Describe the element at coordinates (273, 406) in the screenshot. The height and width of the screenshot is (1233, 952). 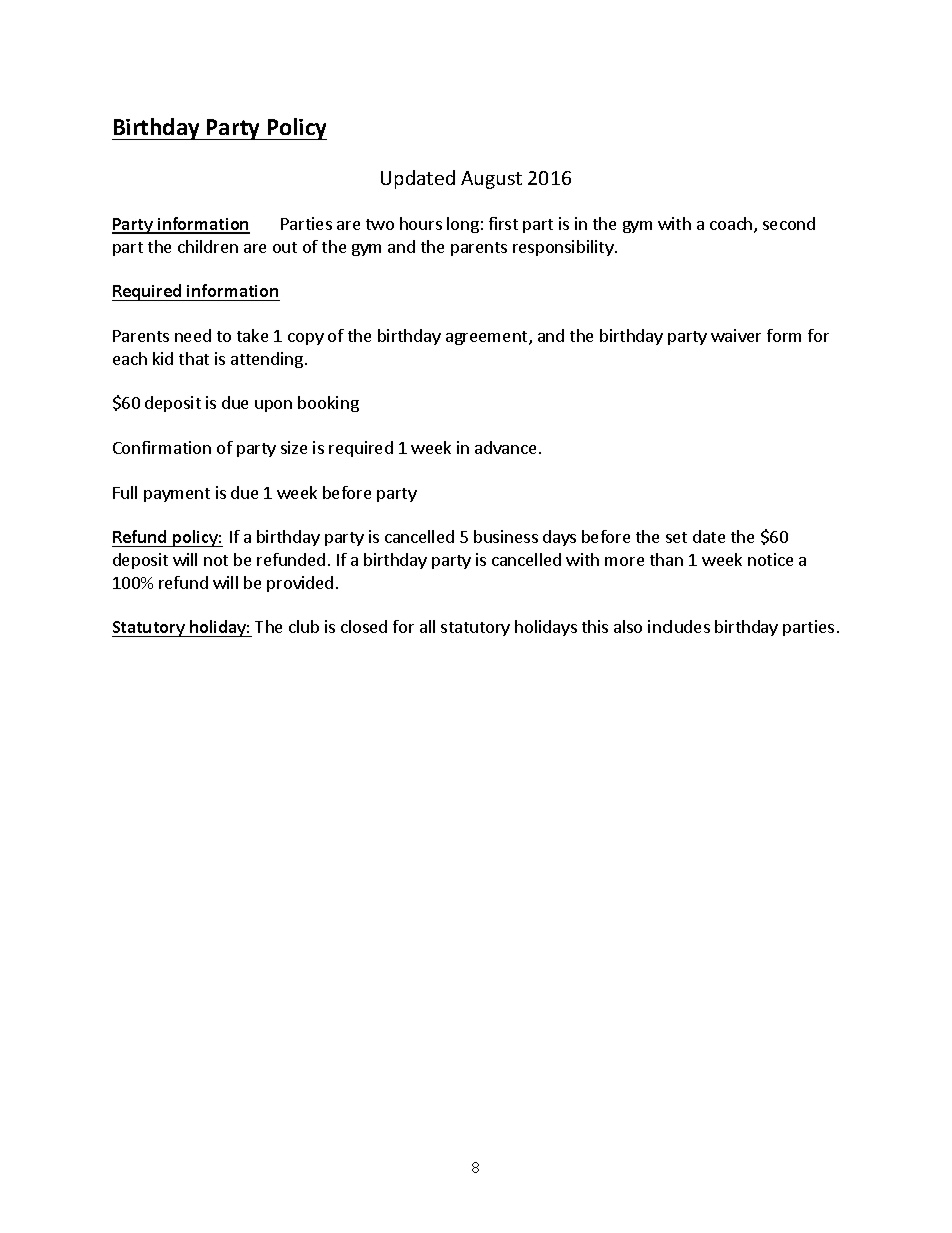
I see `upon` at that location.
